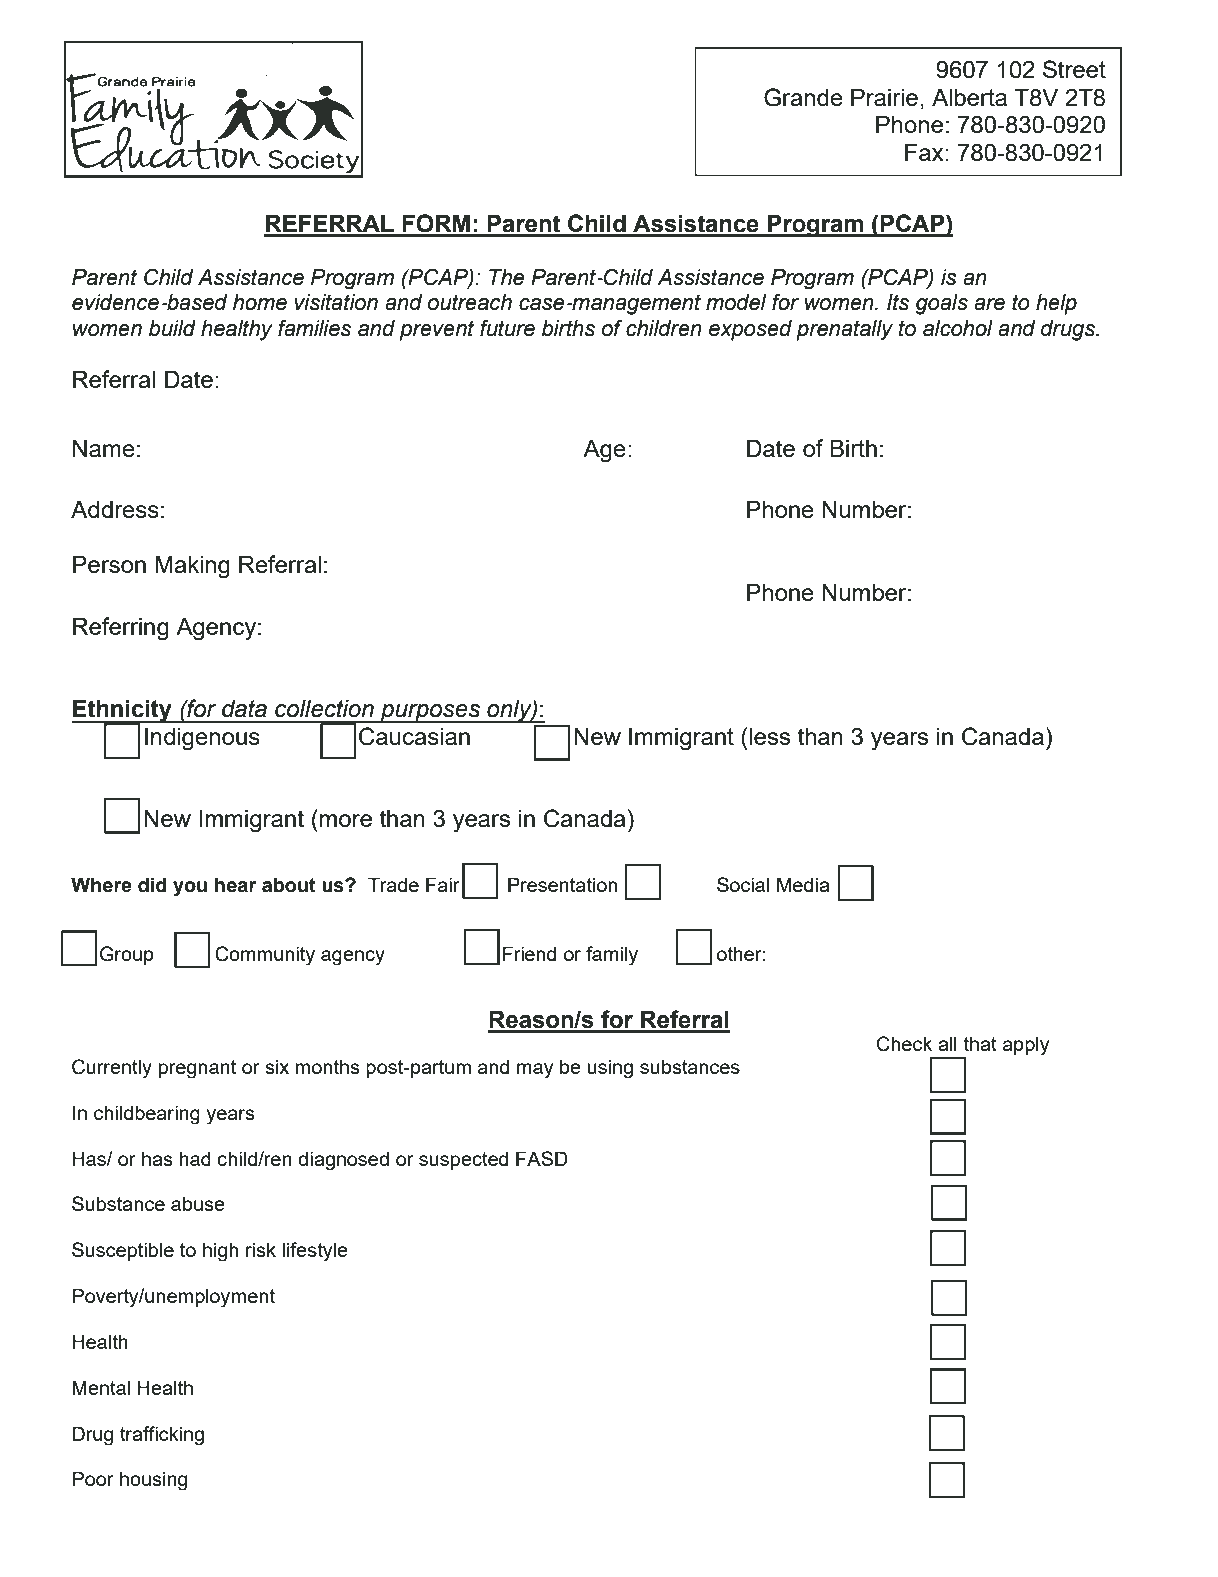 The width and height of the document is (1218, 1577). I want to click on pregnant, so click(197, 1069).
